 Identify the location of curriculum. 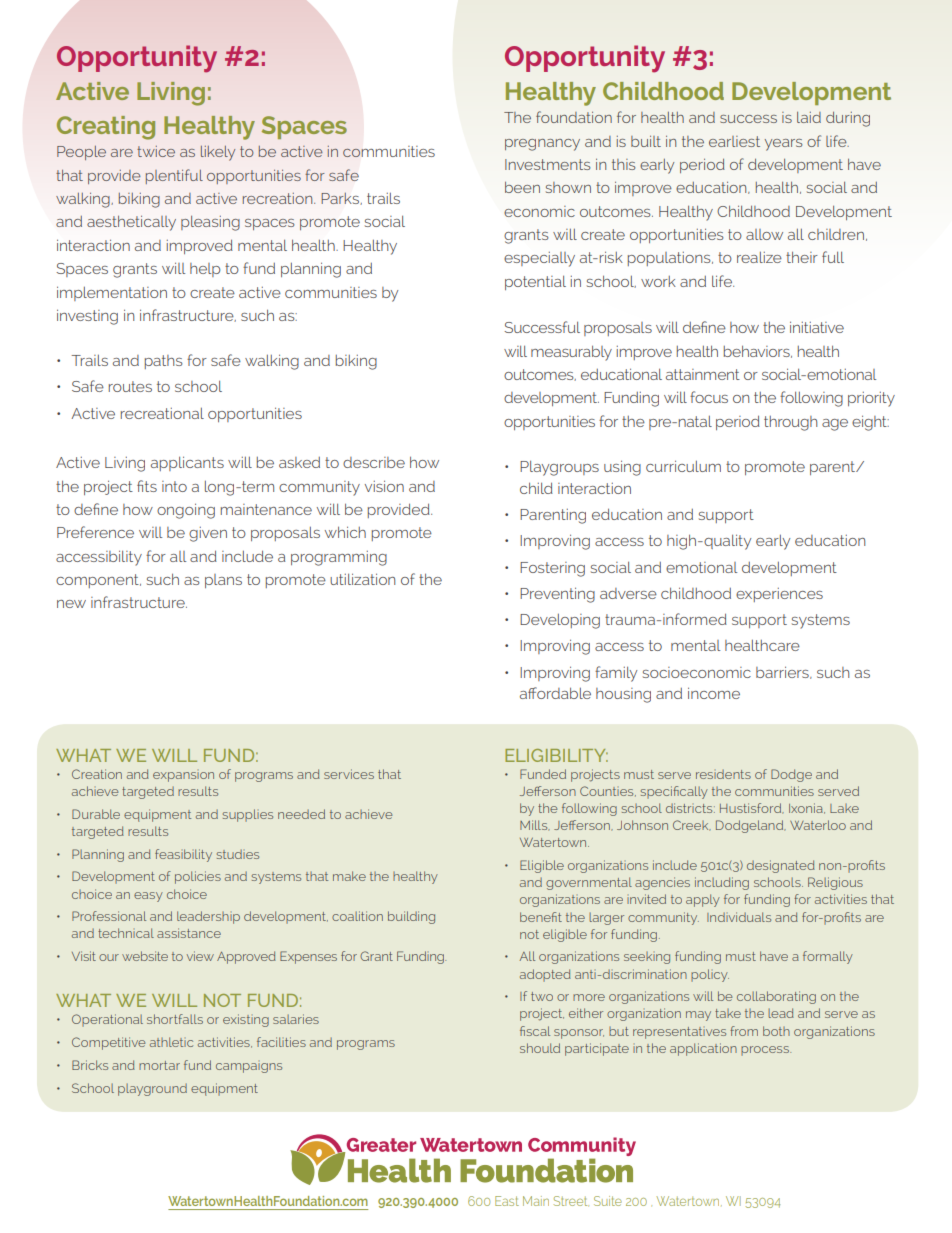
(683, 466).
